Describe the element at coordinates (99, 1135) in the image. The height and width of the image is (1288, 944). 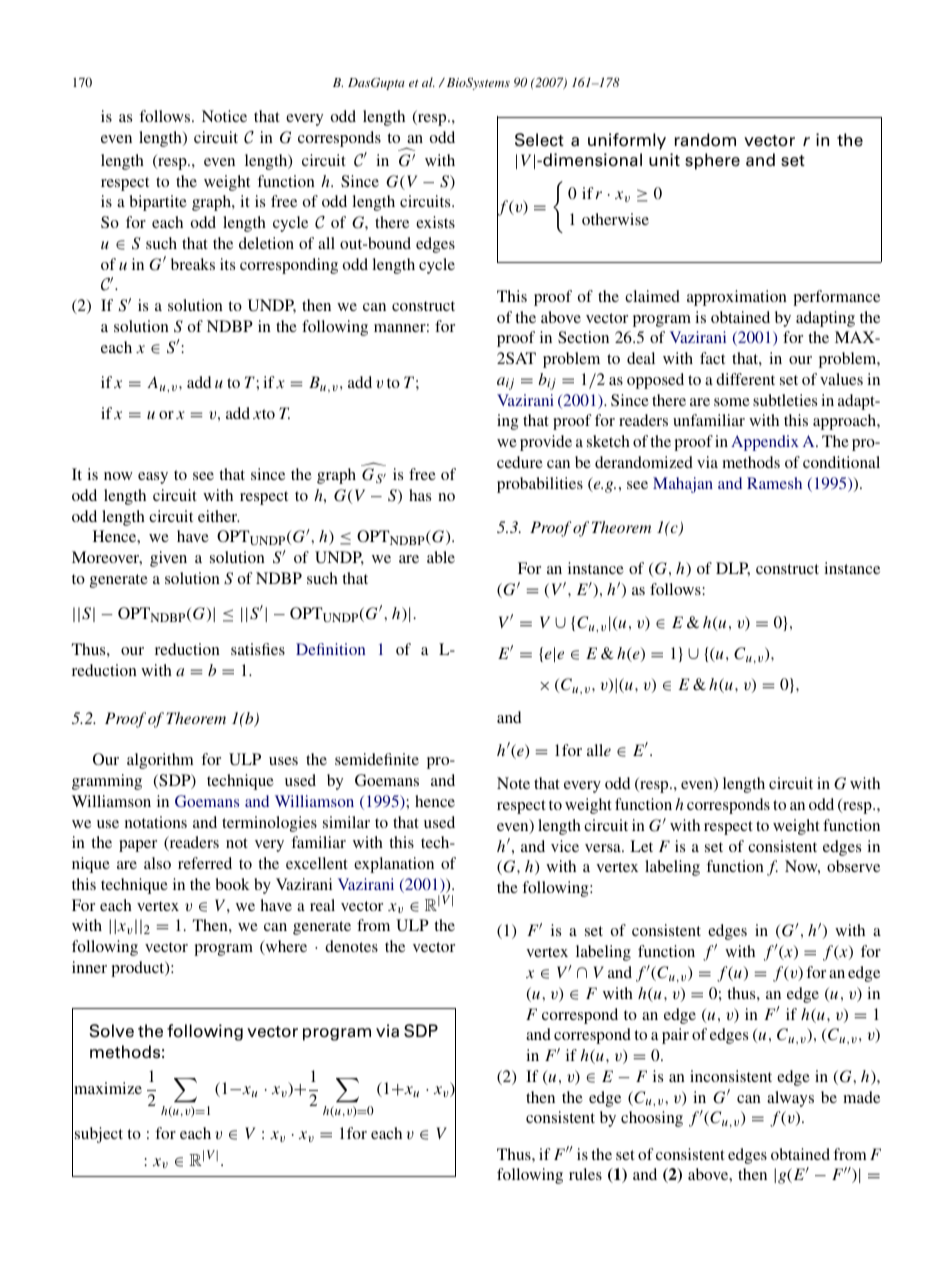
I see `subject` at that location.
